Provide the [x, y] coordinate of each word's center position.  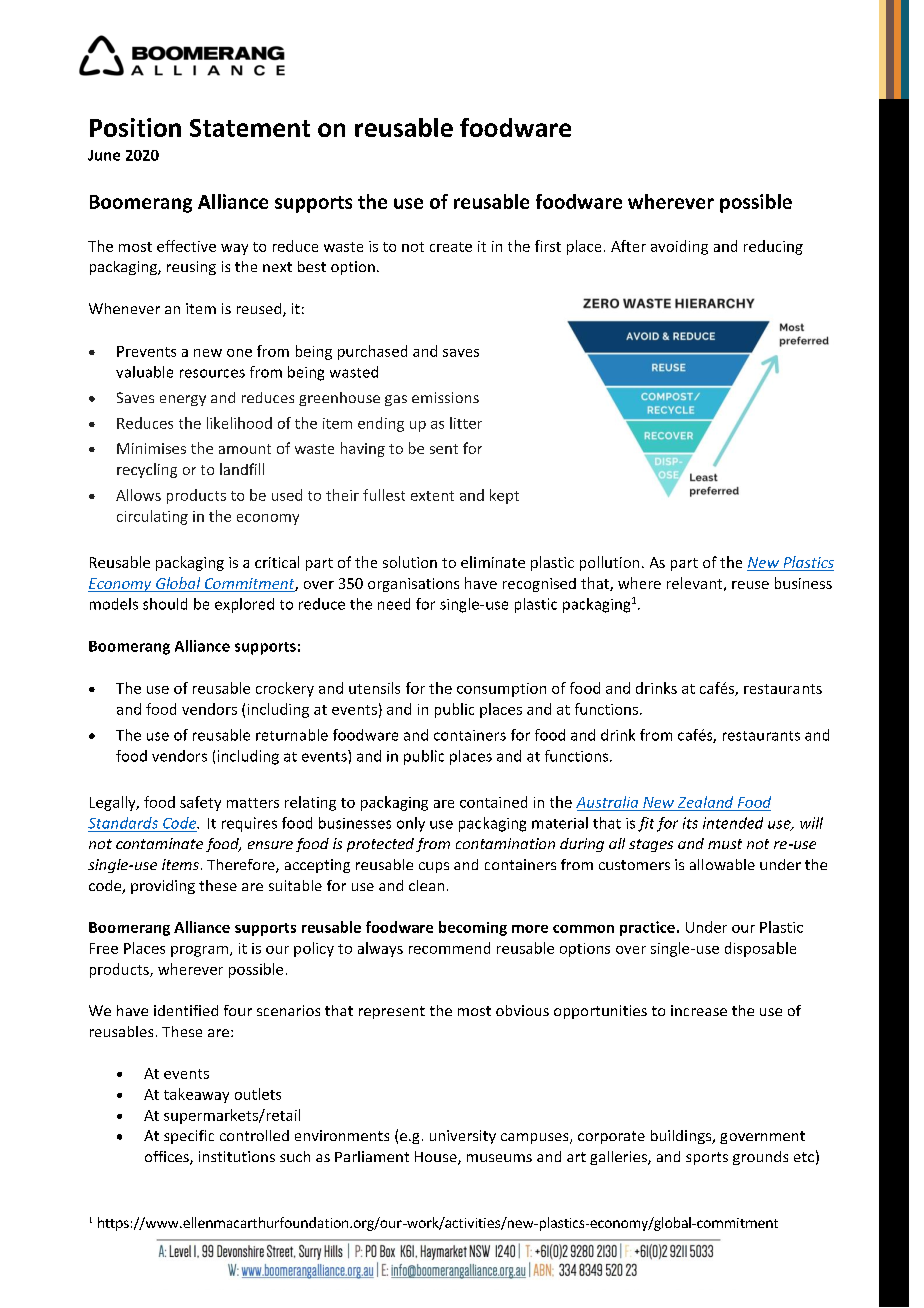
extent [432, 496]
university [463, 1137]
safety [200, 803]
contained [493, 802]
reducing [773, 247]
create [451, 247]
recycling [147, 470]
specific [189, 1137]
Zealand [705, 802]
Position [135, 127]
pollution [609, 563]
